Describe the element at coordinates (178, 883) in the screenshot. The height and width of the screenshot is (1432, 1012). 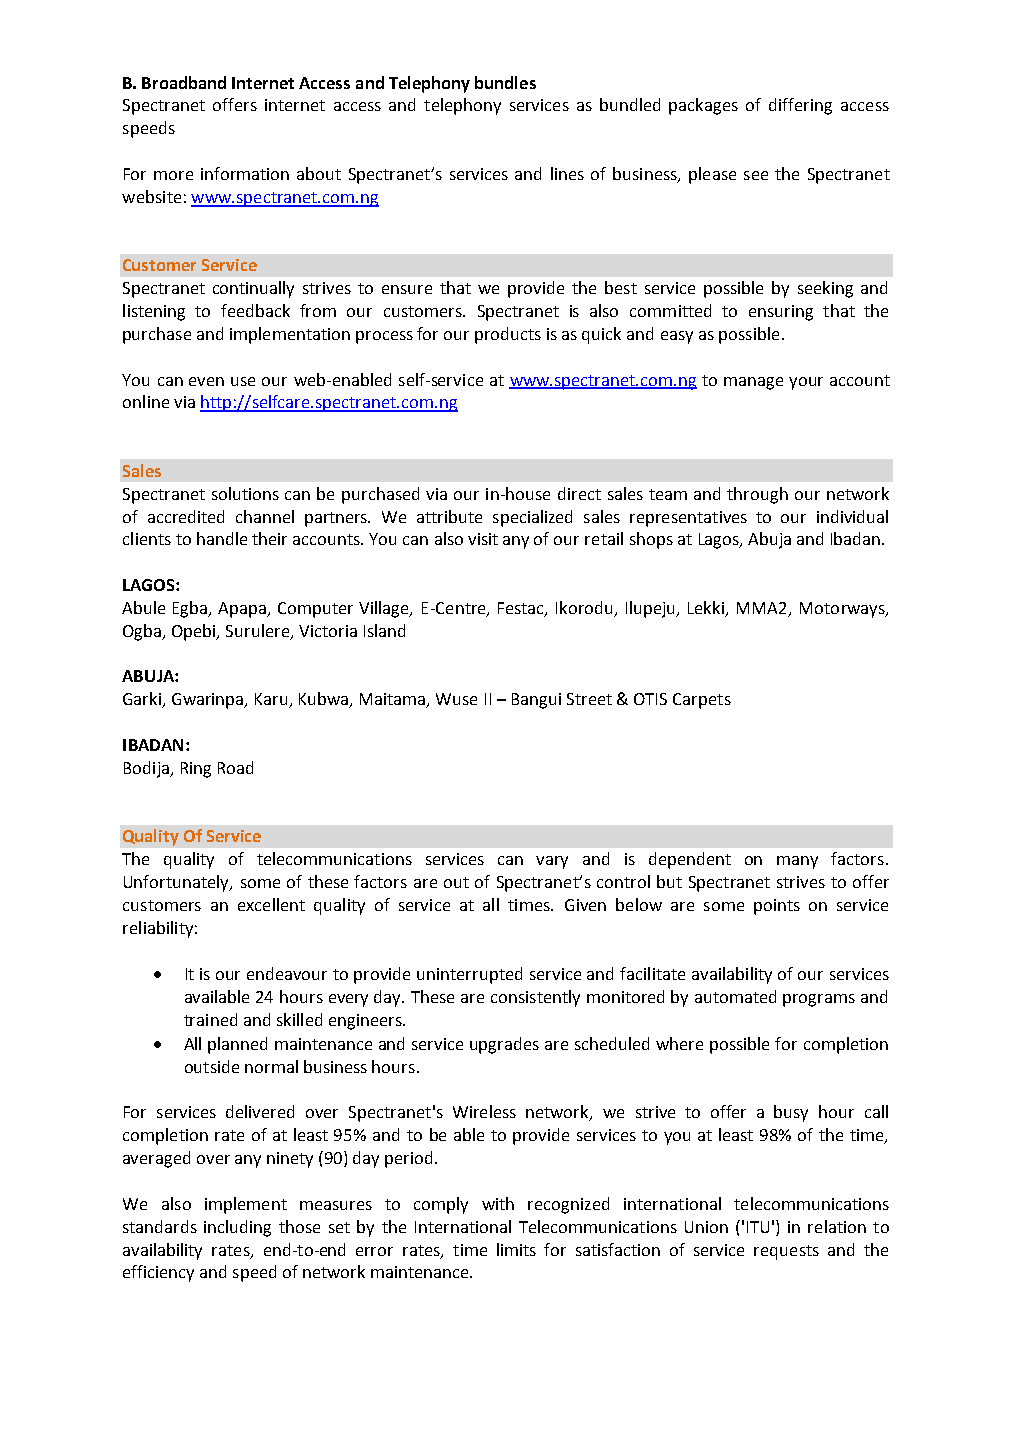
I see `Unfortunately` at that location.
